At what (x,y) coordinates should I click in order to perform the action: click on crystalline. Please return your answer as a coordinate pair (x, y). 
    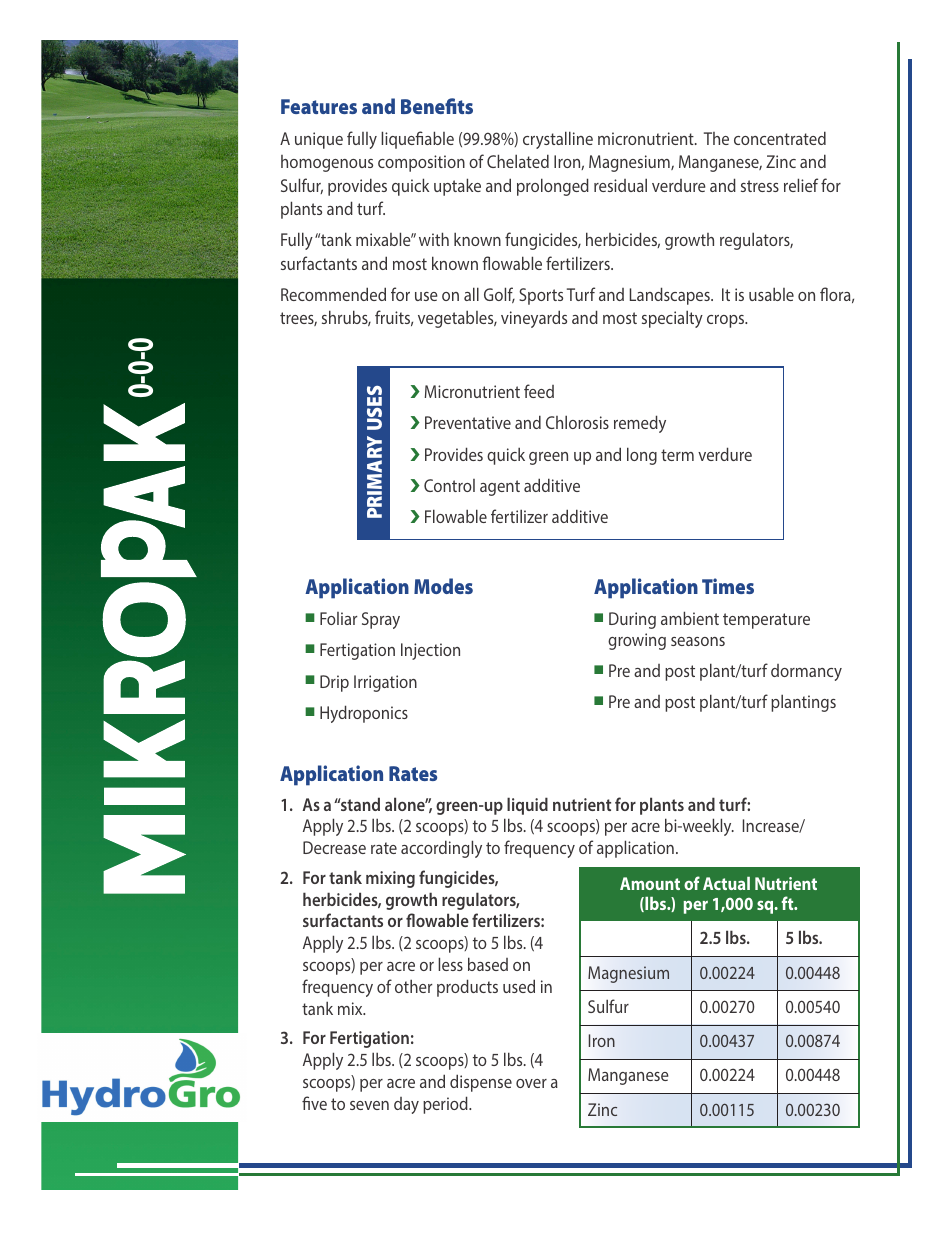
    Looking at the image, I should click on (558, 140).
